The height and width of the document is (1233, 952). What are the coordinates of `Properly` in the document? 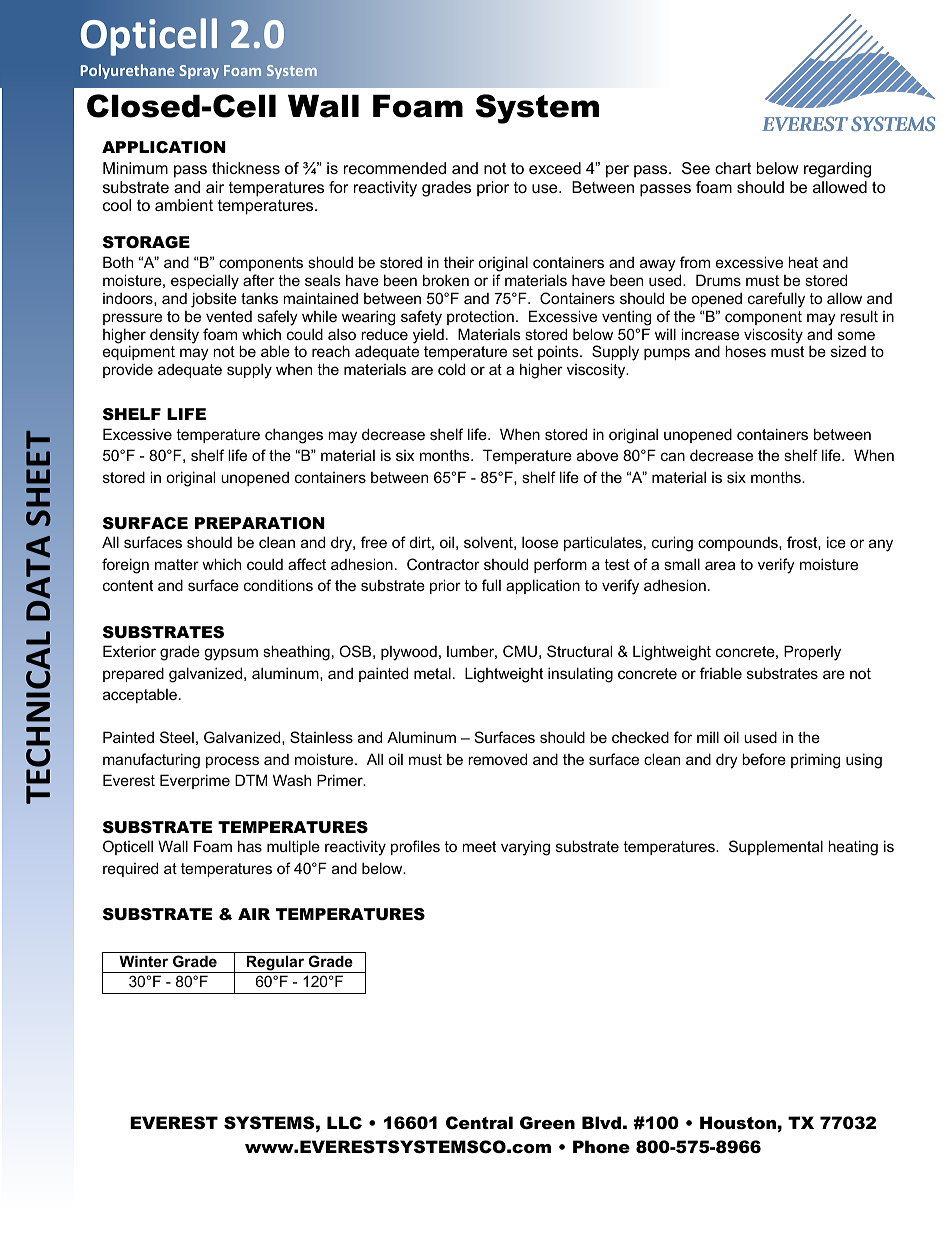 It's located at (812, 653).
